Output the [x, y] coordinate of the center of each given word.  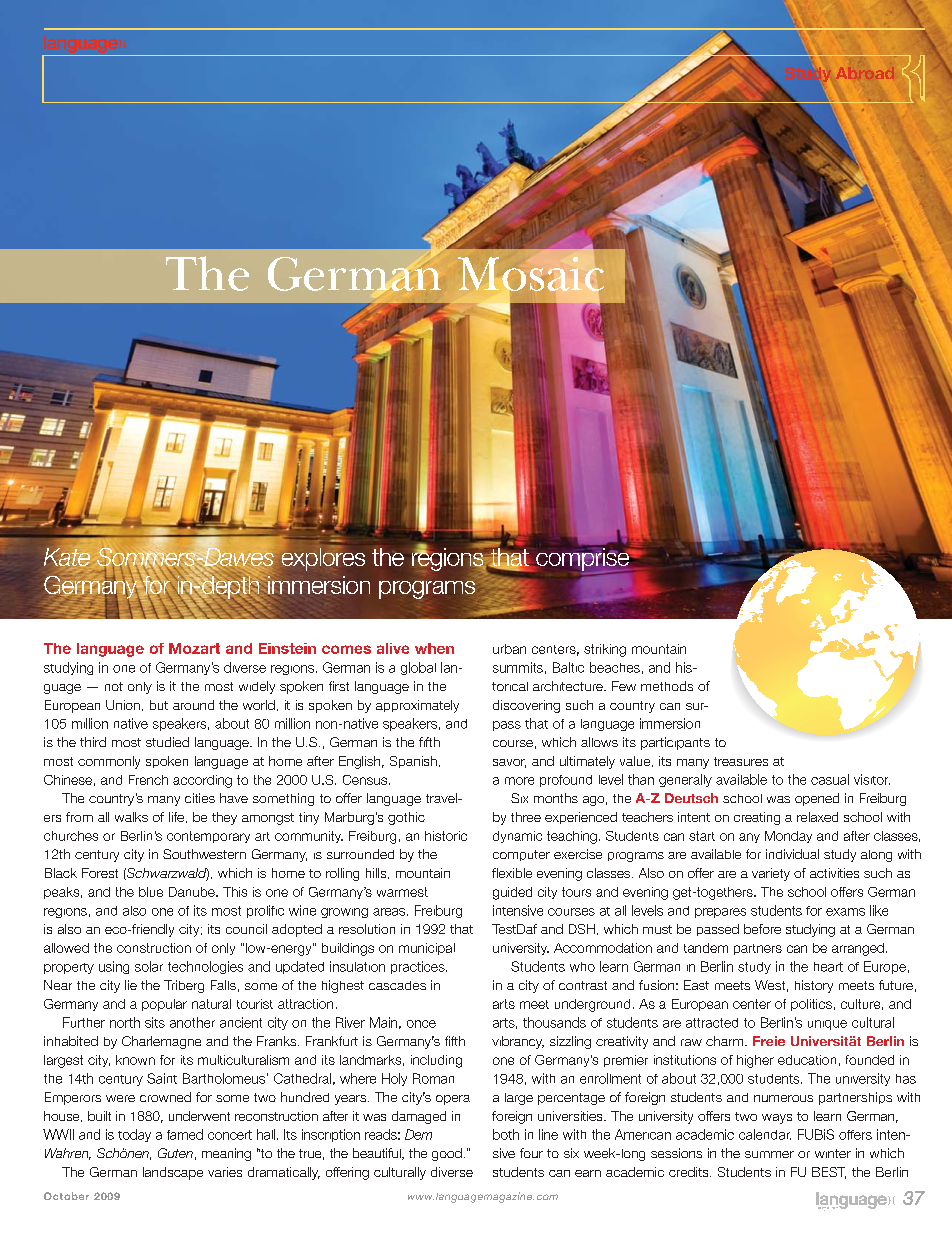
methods [667, 686]
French [148, 780]
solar [149, 966]
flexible [512, 873]
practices [419, 967]
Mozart [194, 648]
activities [834, 873]
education [807, 1060]
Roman [433, 1078]
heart [828, 967]
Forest [100, 873]
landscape [173, 1173]
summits [518, 667]
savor [509, 763]
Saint [162, 1078]
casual [830, 779]
